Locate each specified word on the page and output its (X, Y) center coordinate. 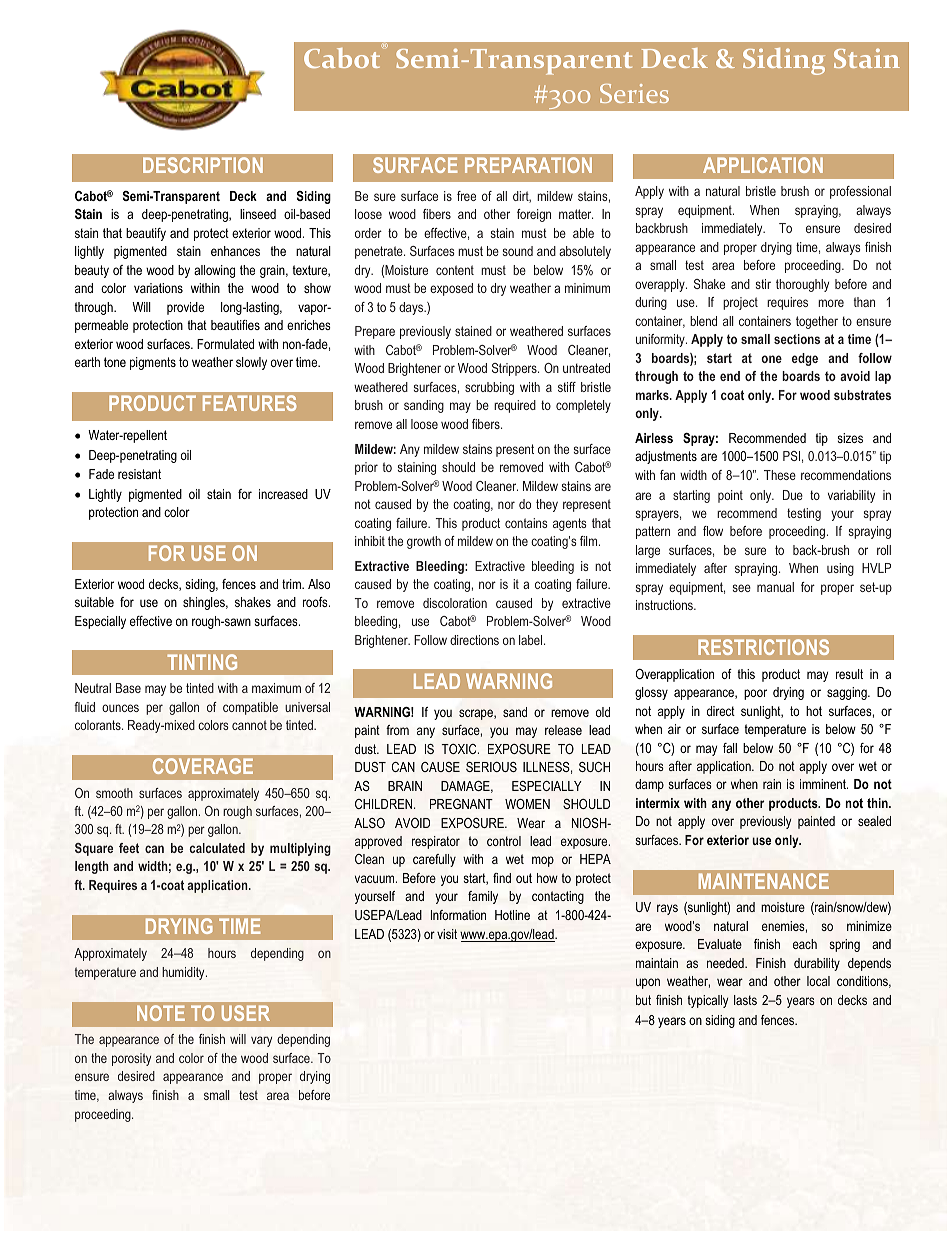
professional (860, 192)
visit (447, 934)
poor (755, 694)
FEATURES (250, 403)
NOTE (161, 1013)
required (515, 406)
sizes (850, 438)
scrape (477, 714)
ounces (120, 708)
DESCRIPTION (203, 165)
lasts (745, 1000)
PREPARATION (528, 165)
